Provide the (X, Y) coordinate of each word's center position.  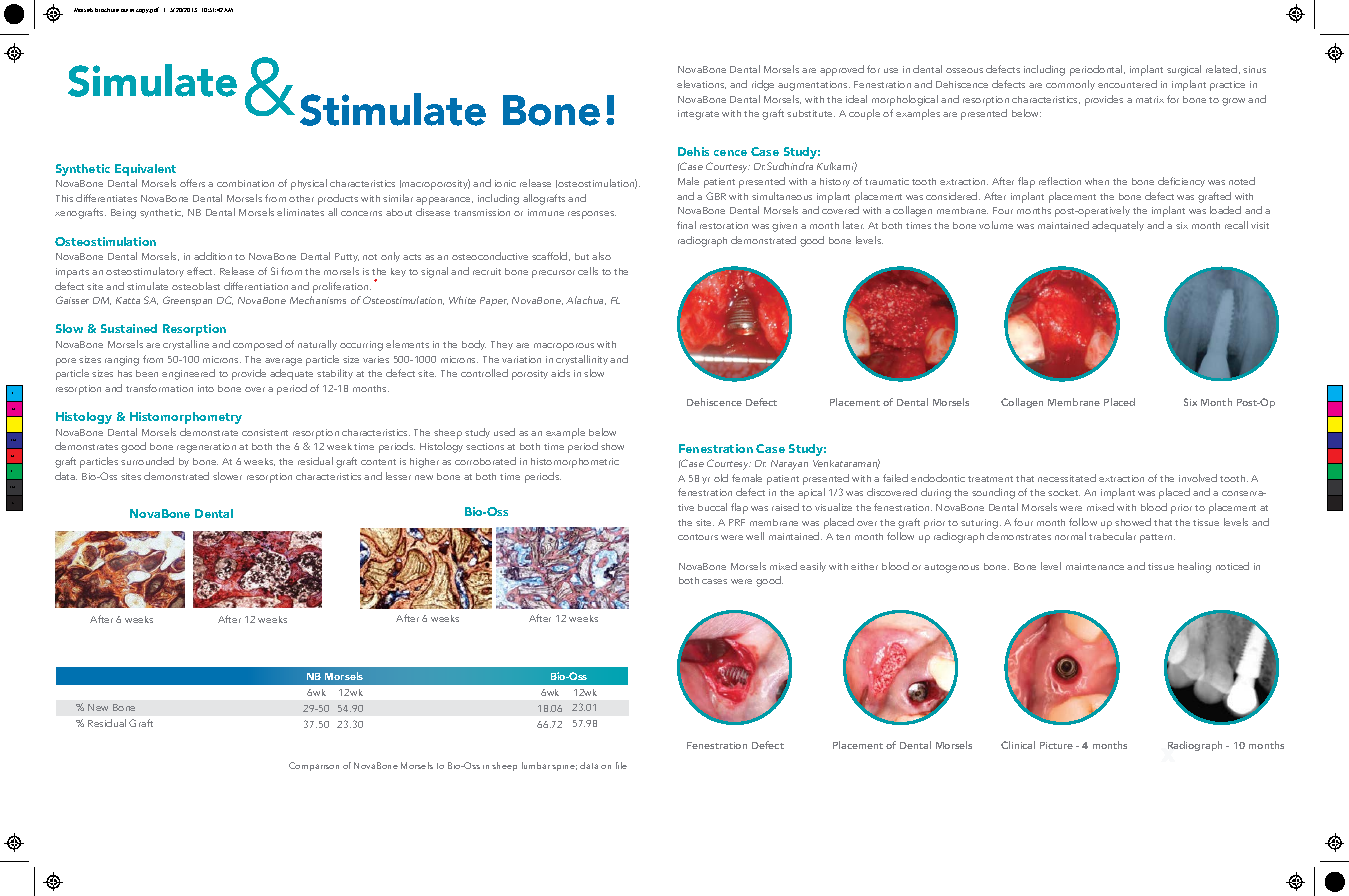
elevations (701, 84)
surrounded (147, 461)
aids (560, 373)
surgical (1184, 70)
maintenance (1095, 566)
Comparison (314, 766)
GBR (716, 196)
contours (698, 537)
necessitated (1067, 478)
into (206, 388)
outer (127, 10)
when (1097, 181)
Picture (1056, 745)
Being (123, 214)
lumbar (536, 765)
